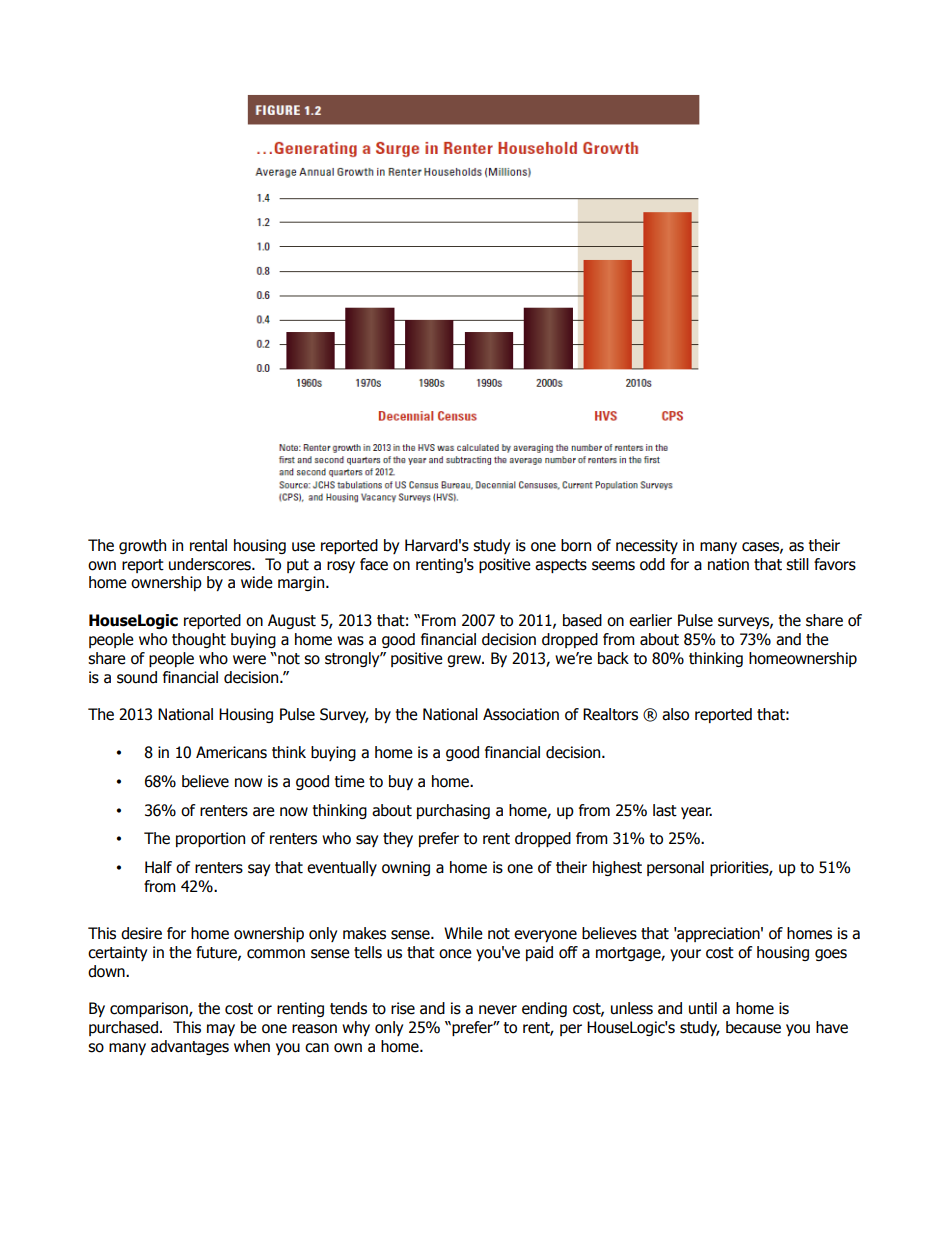 The width and height of the image is (952, 1233). Describe the element at coordinates (211, 564) in the image. I see `underscores` at that location.
